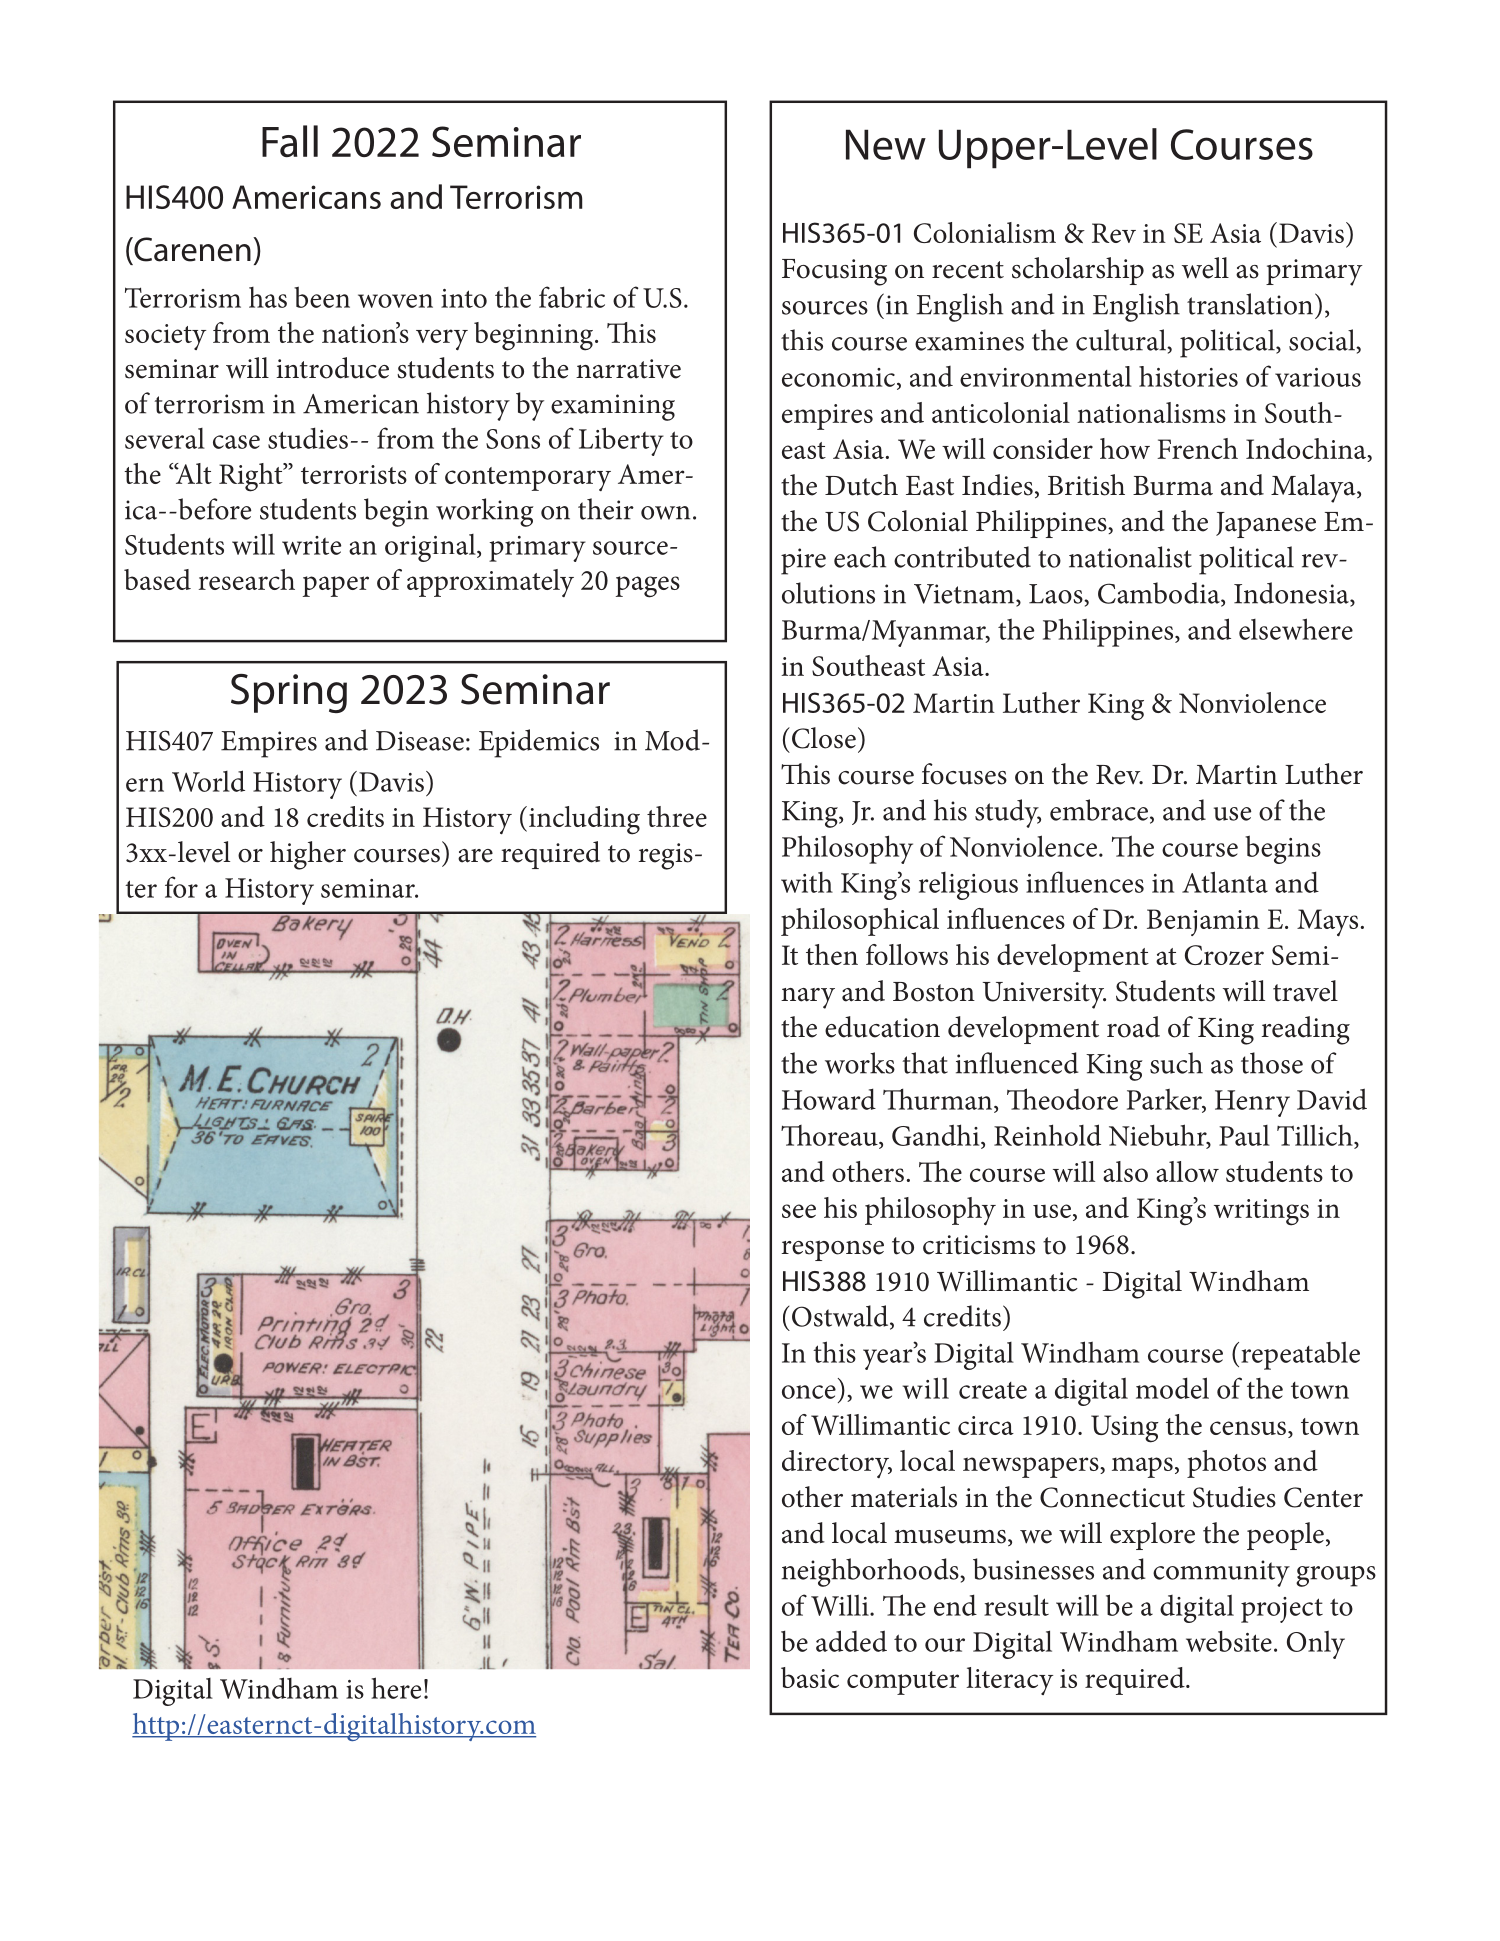 The width and height of the screenshot is (1500, 1941). I want to click on basic, so click(810, 1677).
